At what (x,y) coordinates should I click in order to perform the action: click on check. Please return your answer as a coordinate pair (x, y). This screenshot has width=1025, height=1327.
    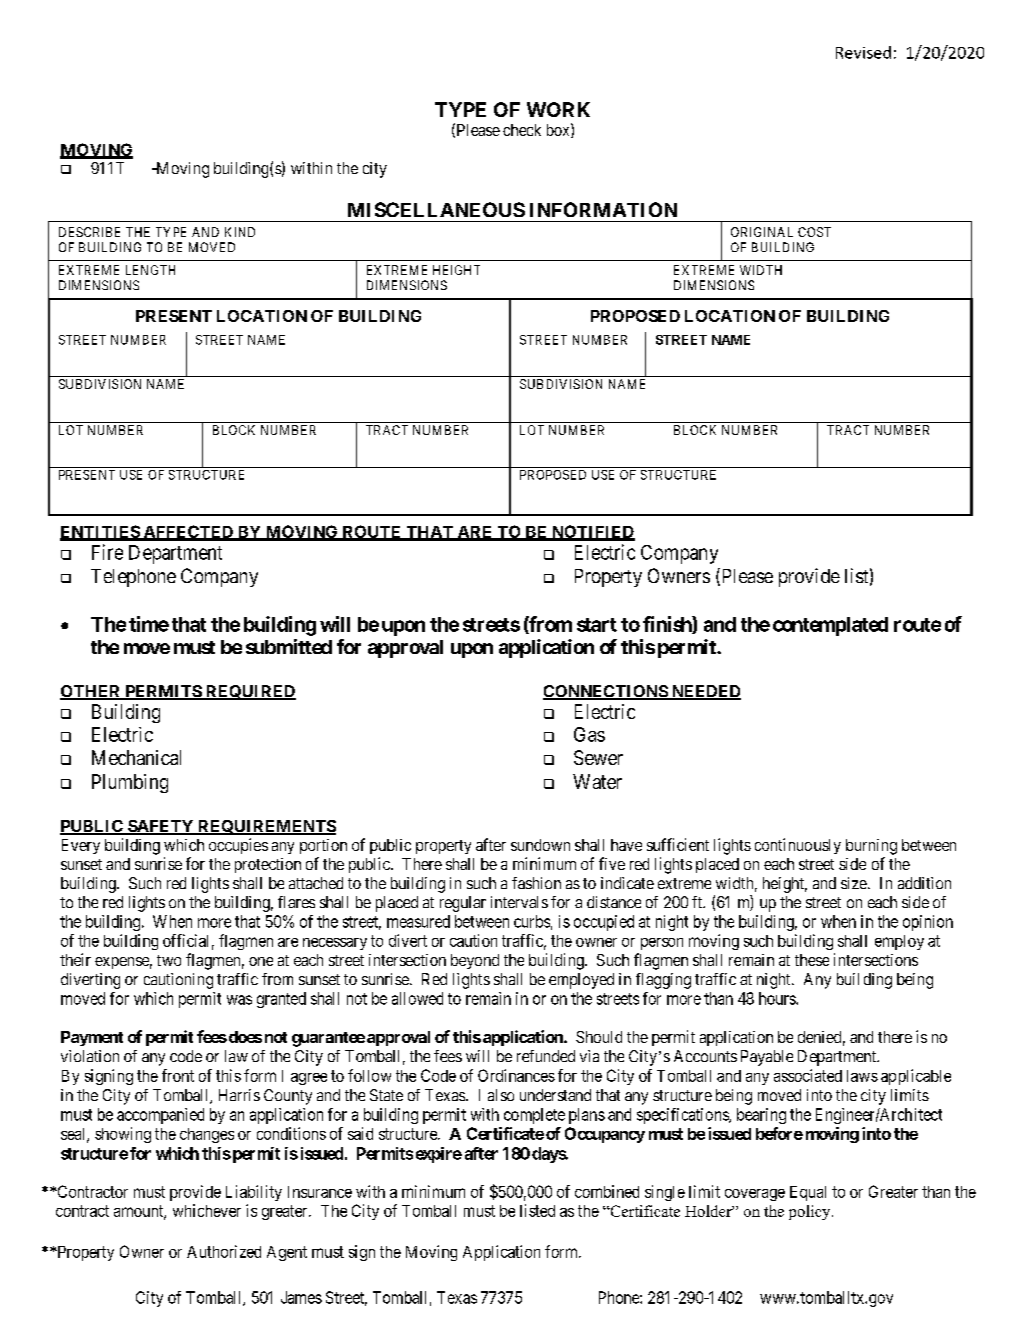
    Looking at the image, I should click on (522, 130).
